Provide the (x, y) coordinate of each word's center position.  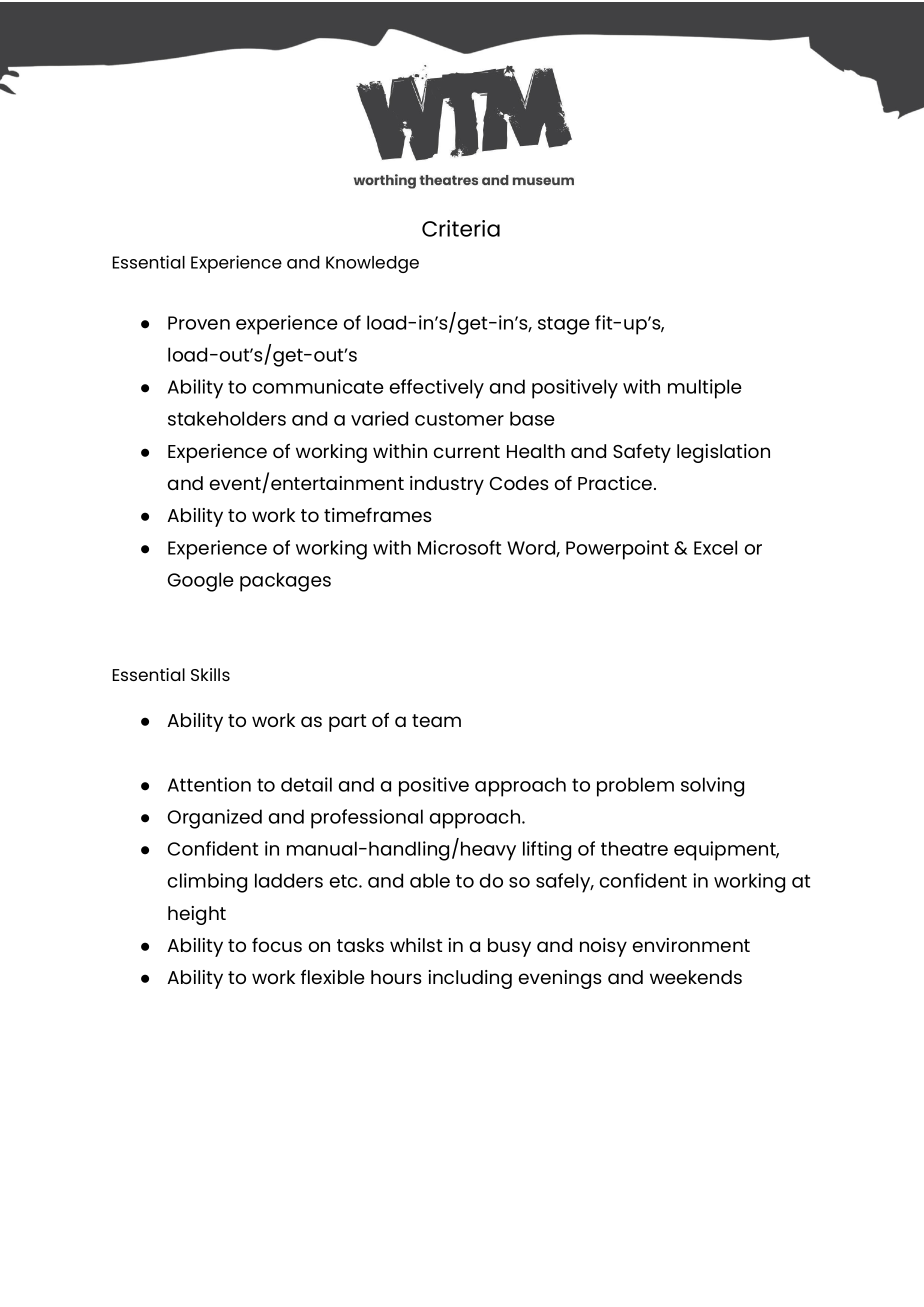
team (436, 720)
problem (635, 787)
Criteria (461, 228)
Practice (616, 483)
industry (447, 485)
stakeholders (227, 418)
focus (277, 945)
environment (691, 945)
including (470, 979)
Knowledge (372, 264)
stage (564, 325)
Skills (210, 674)
